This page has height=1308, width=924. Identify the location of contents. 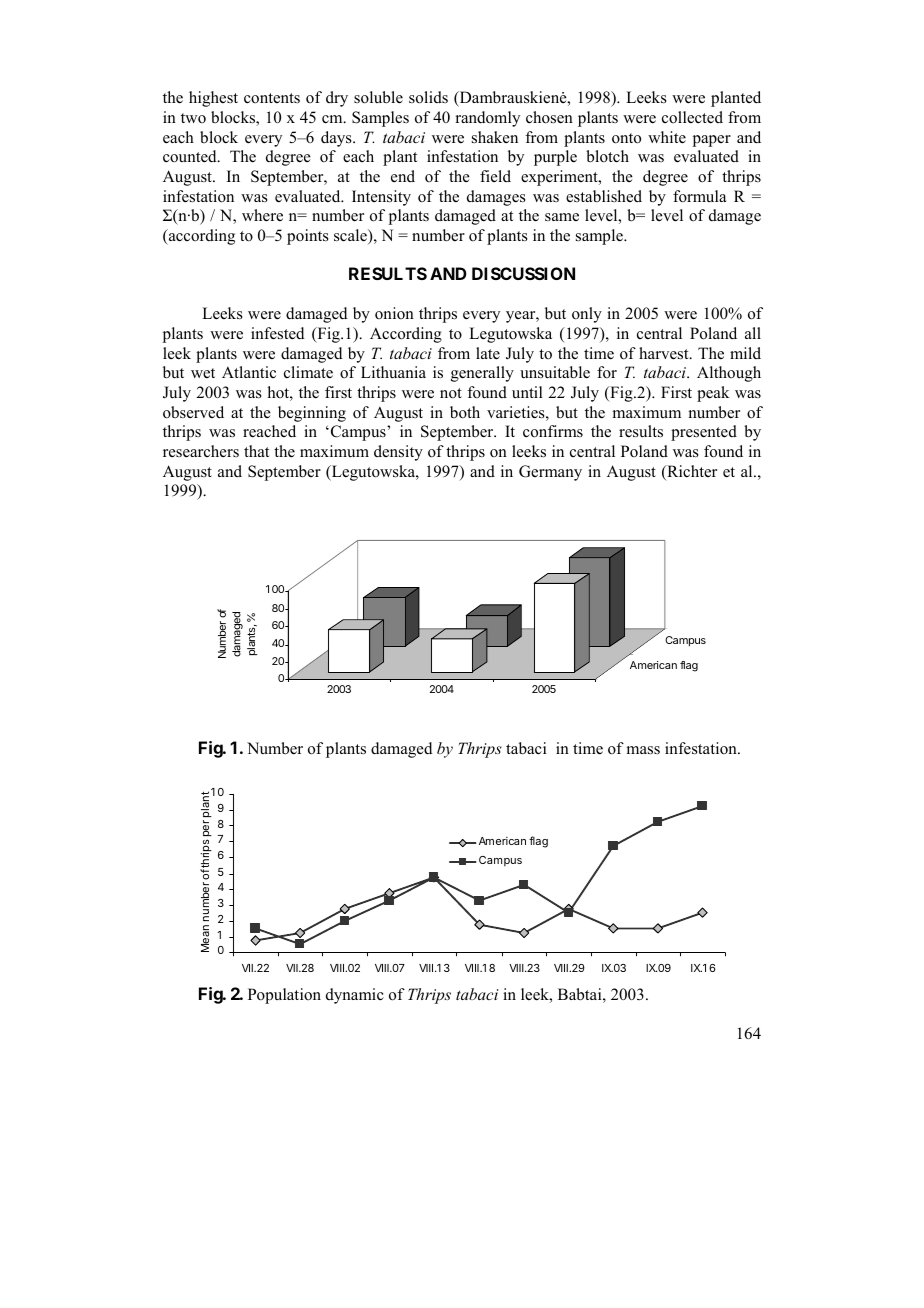
(272, 98).
